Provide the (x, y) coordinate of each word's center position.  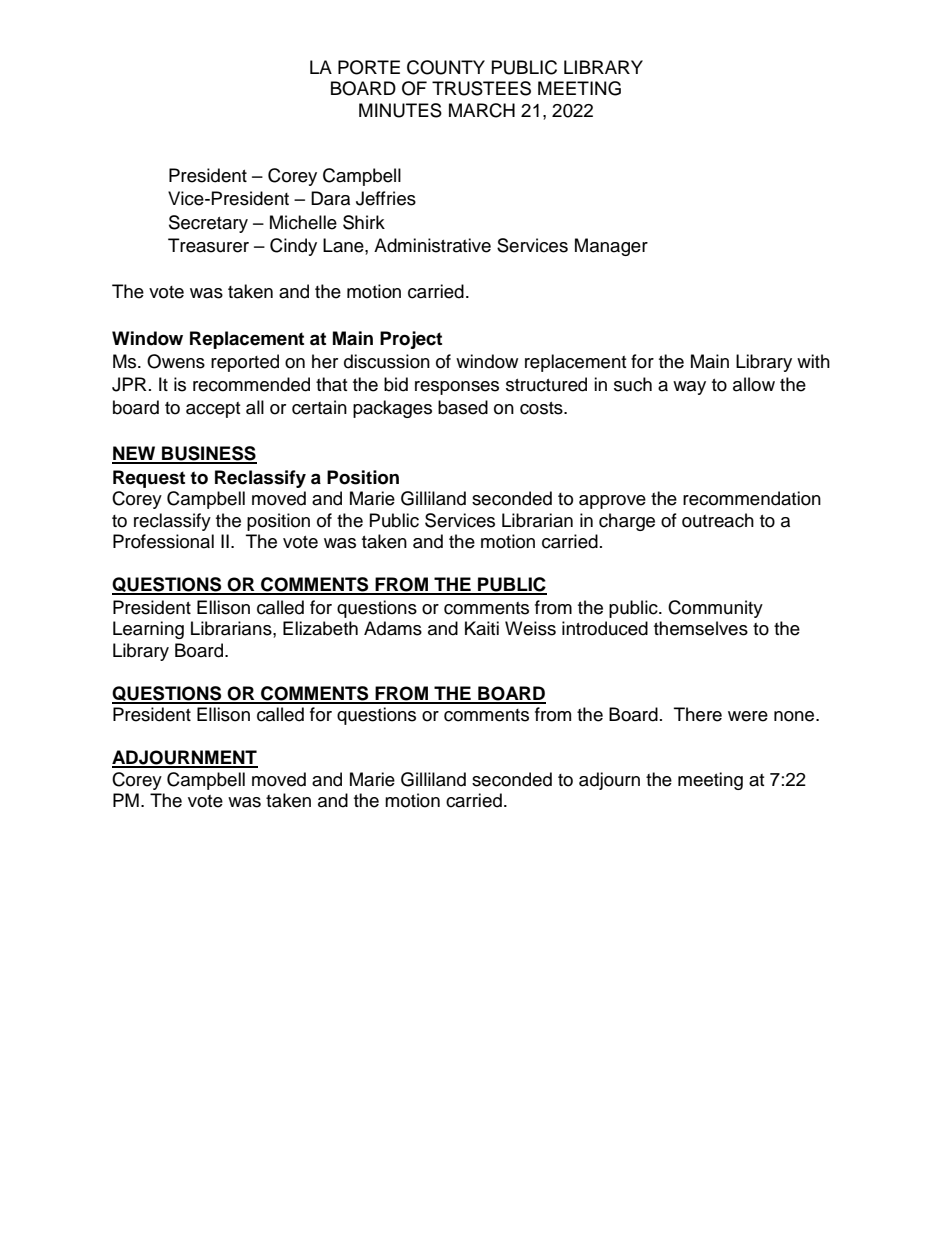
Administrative (432, 245)
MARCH (482, 110)
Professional (163, 541)
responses (457, 388)
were (748, 716)
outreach (718, 520)
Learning (148, 630)
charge (627, 522)
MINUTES (400, 110)
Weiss (530, 628)
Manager (611, 247)
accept (213, 410)
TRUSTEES (481, 88)
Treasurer (208, 245)
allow (754, 384)
